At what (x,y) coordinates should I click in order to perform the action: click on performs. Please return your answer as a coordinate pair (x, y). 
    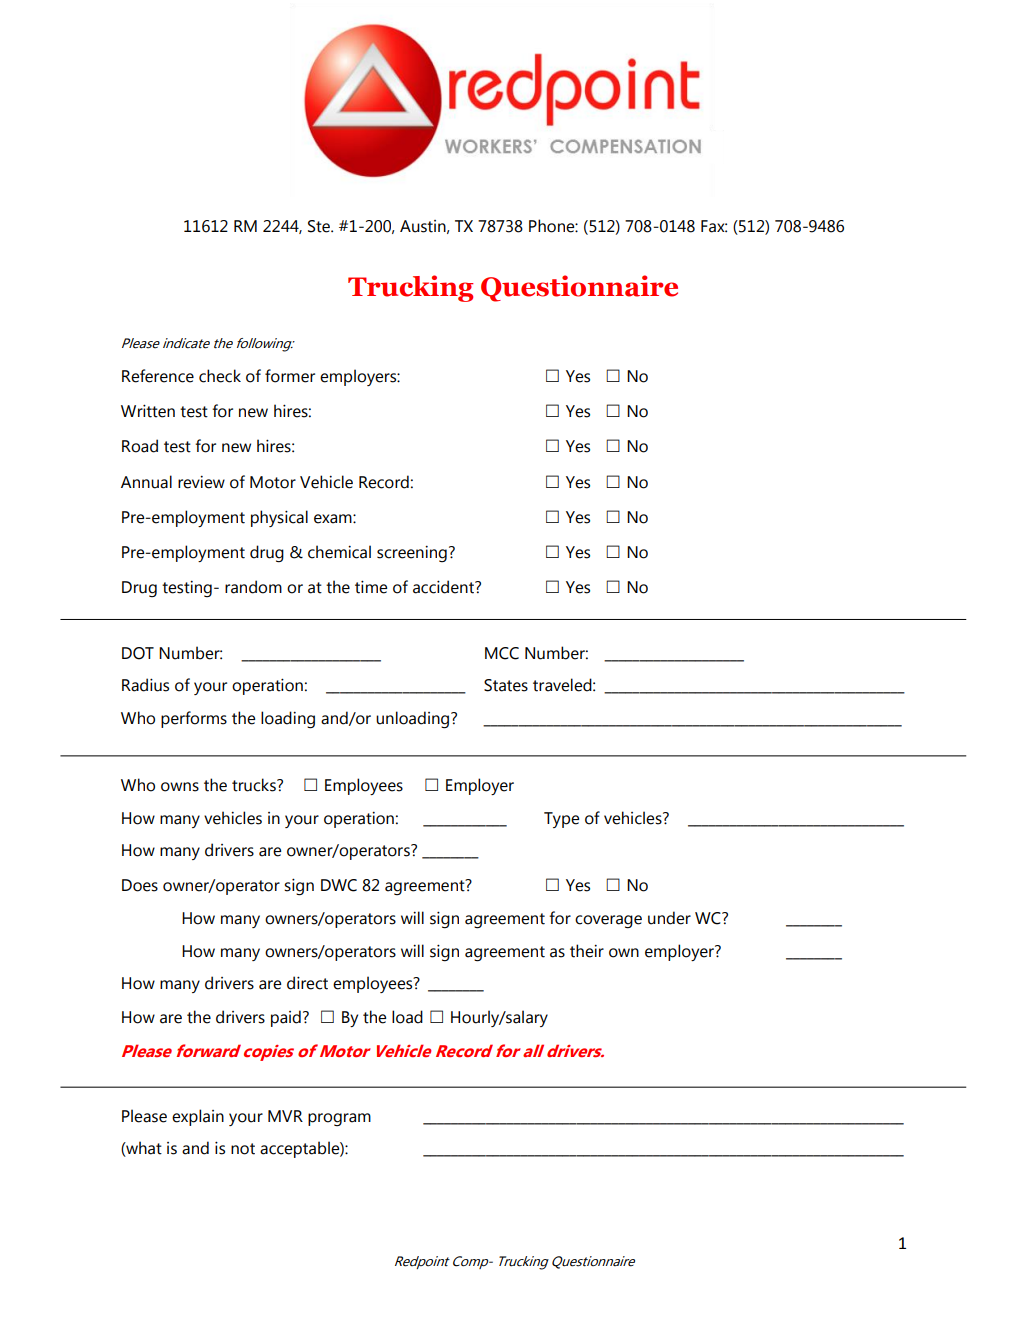
    Looking at the image, I should click on (194, 719).
